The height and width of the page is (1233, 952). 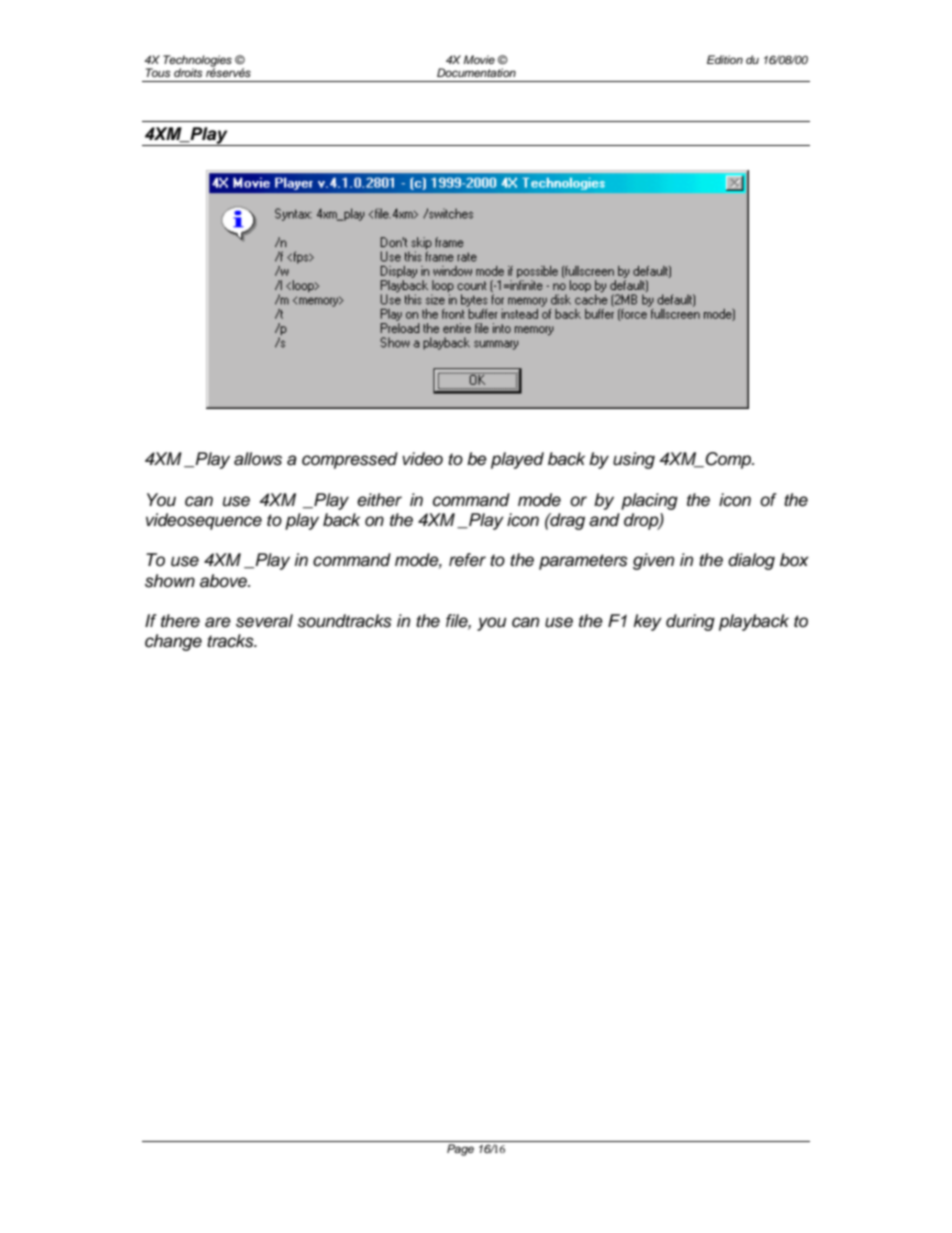 I want to click on during, so click(x=690, y=622).
